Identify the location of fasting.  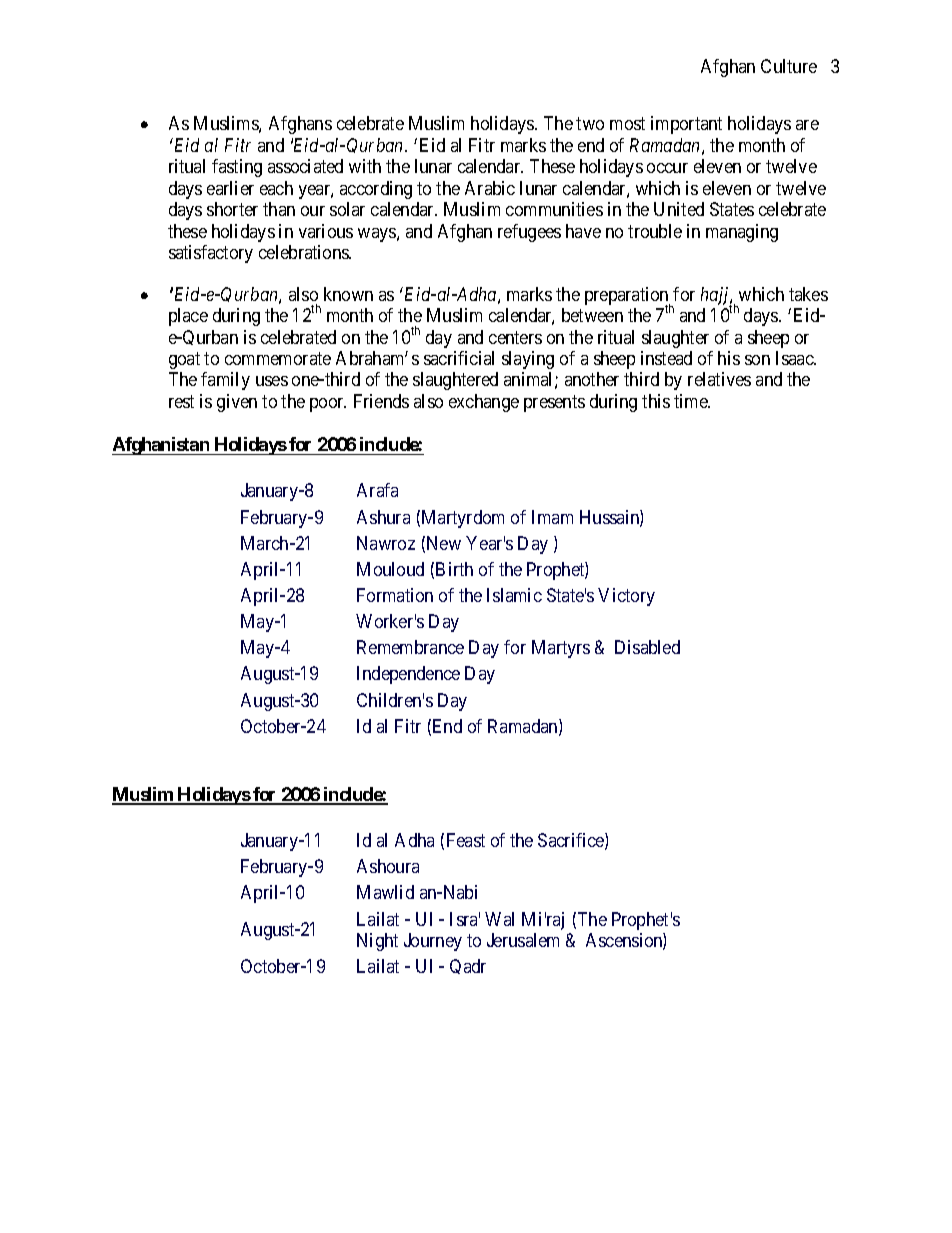
(237, 168).
